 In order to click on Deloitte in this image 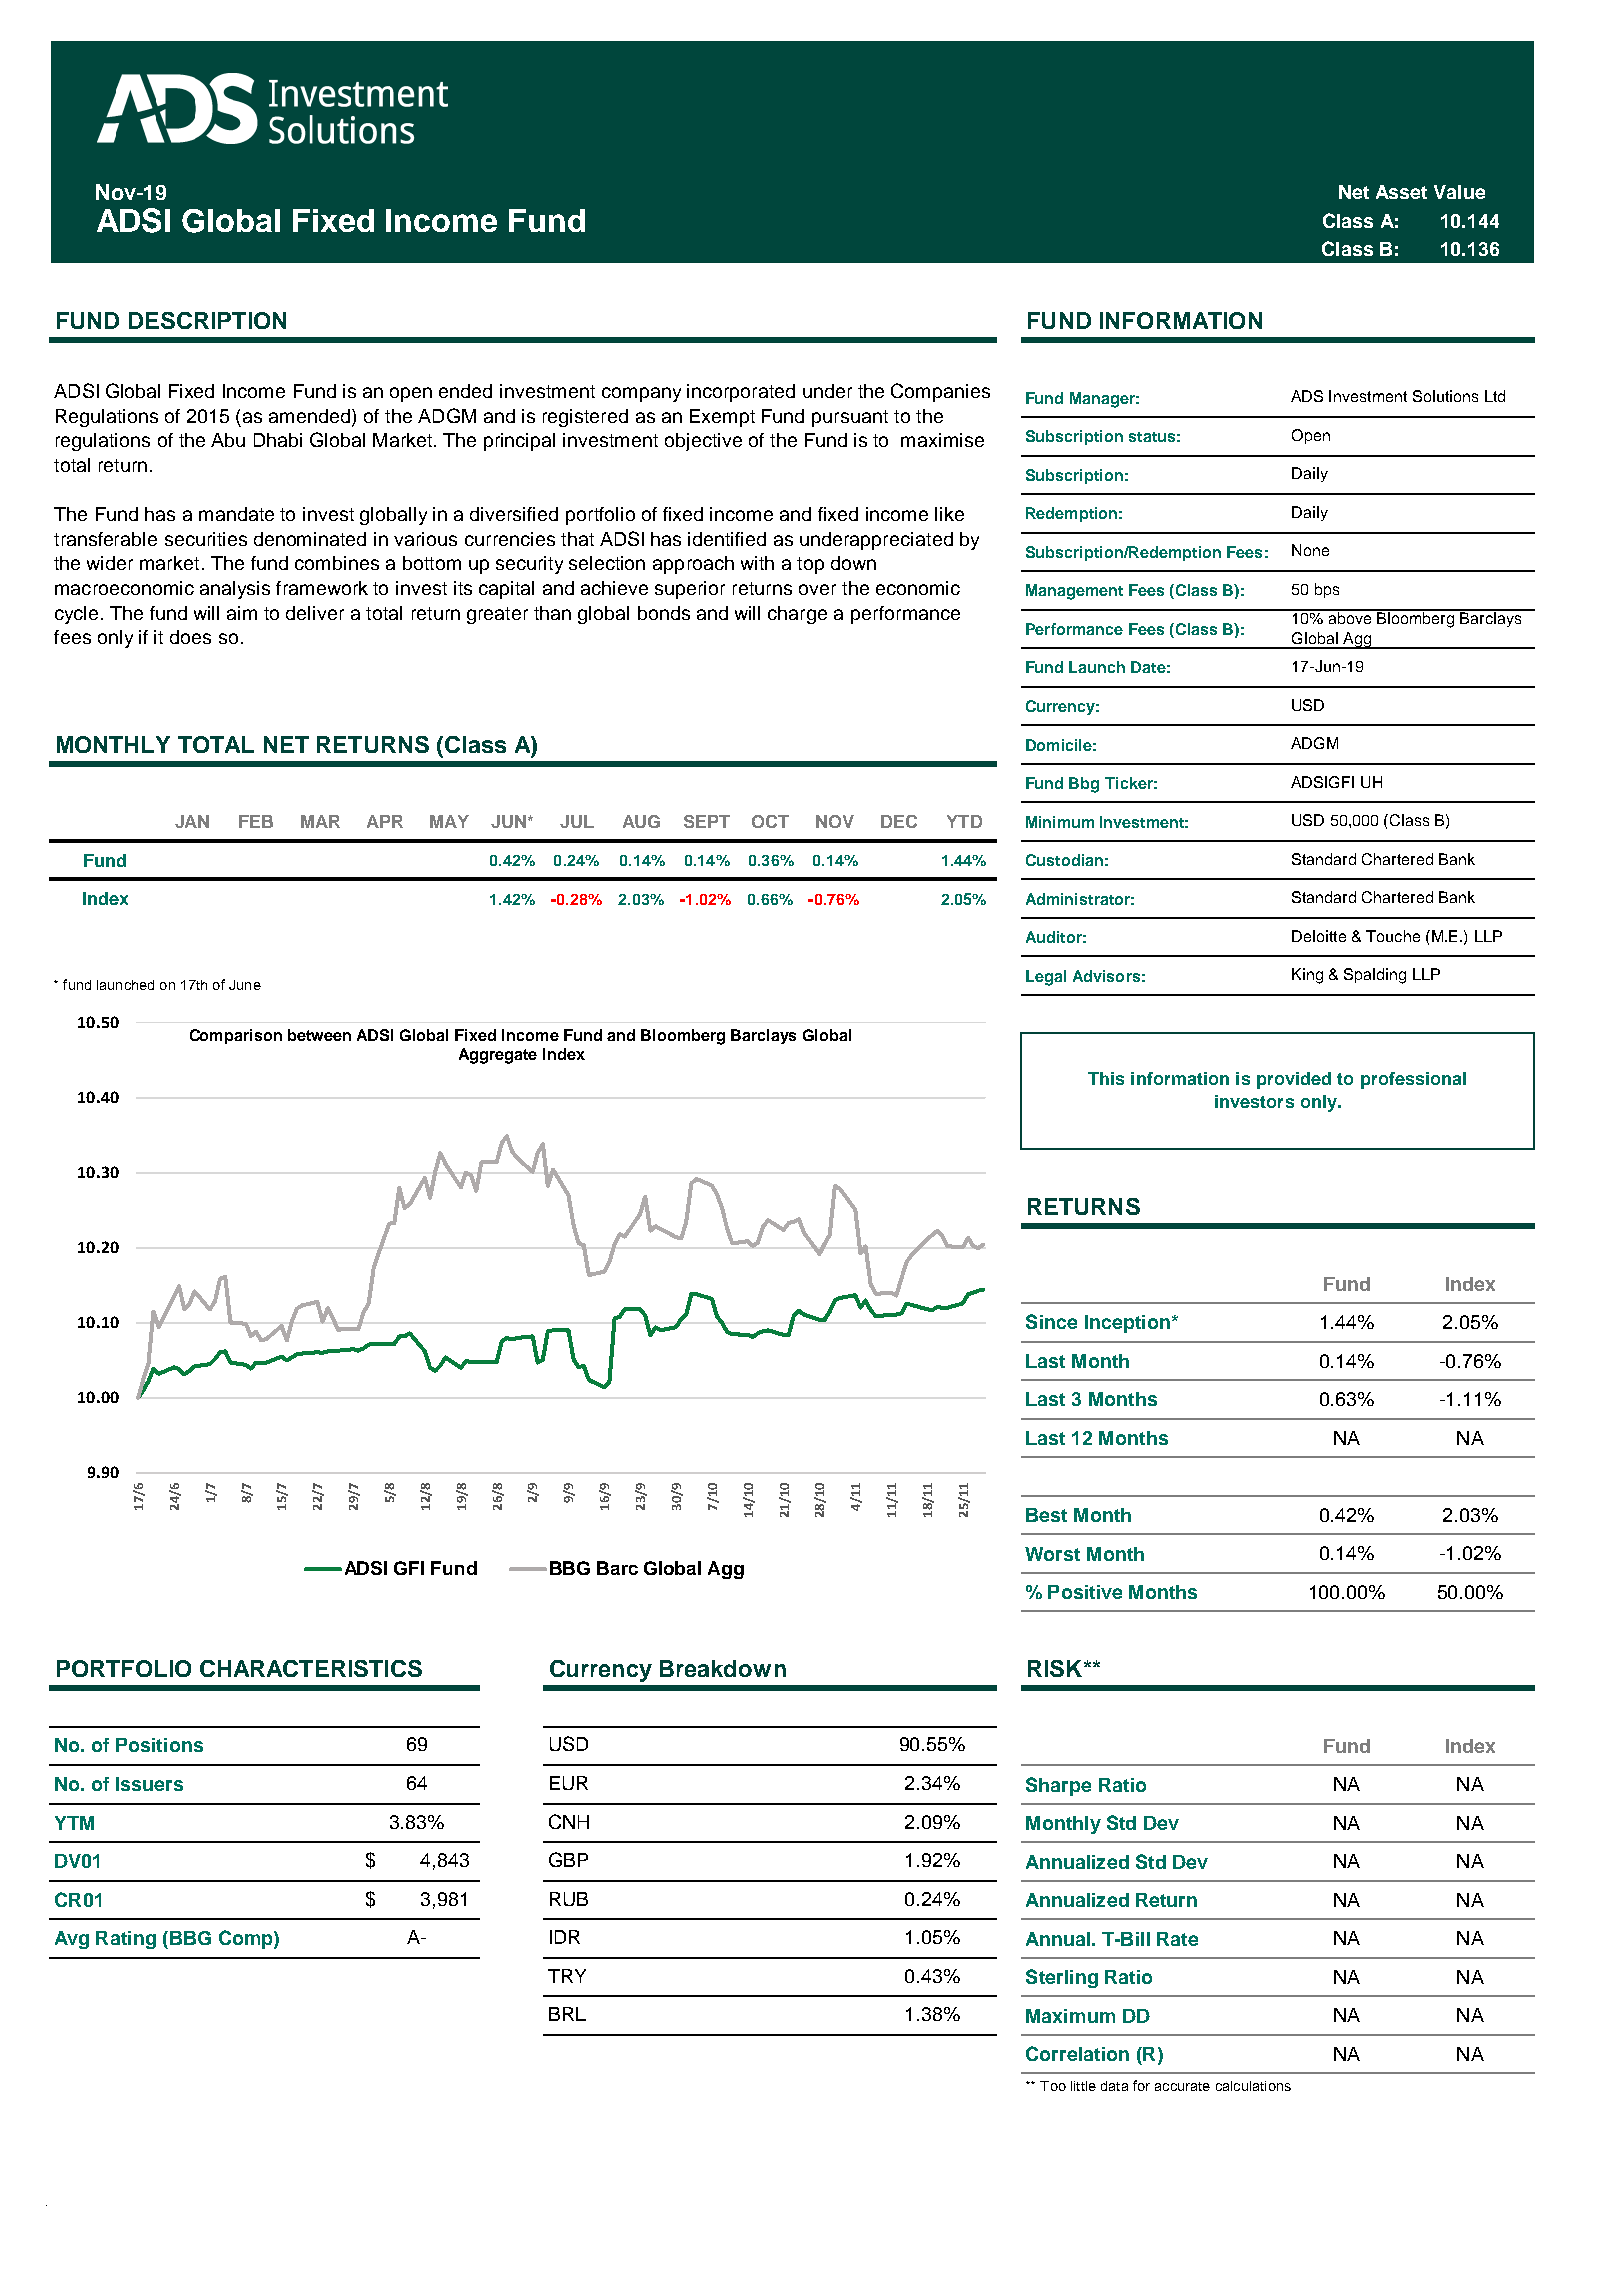, I will do `click(1319, 936)`.
